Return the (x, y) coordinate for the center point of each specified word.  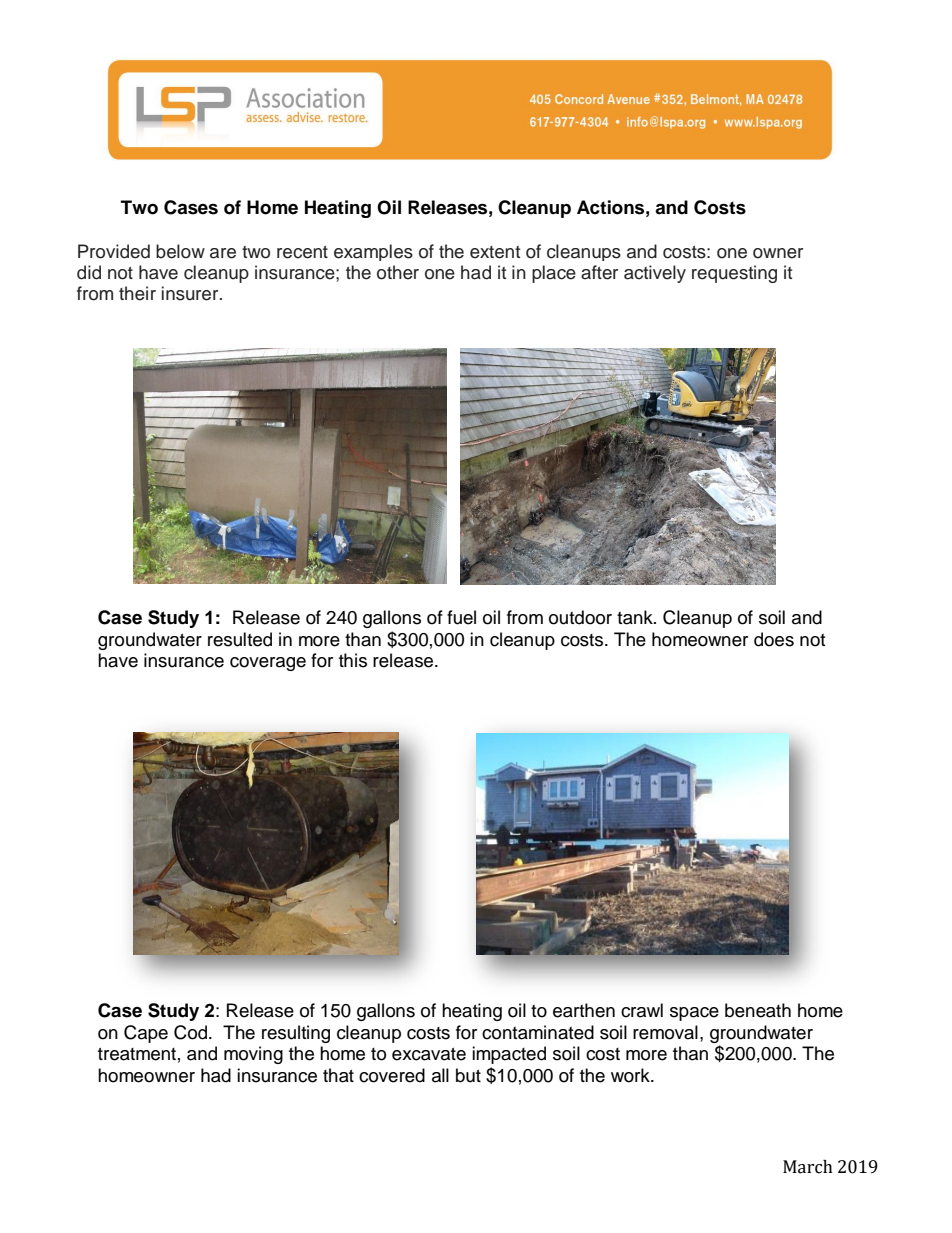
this (353, 660)
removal (665, 1032)
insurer (191, 293)
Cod (192, 1032)
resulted (240, 639)
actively (655, 274)
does (774, 639)
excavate (429, 1054)
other (398, 272)
